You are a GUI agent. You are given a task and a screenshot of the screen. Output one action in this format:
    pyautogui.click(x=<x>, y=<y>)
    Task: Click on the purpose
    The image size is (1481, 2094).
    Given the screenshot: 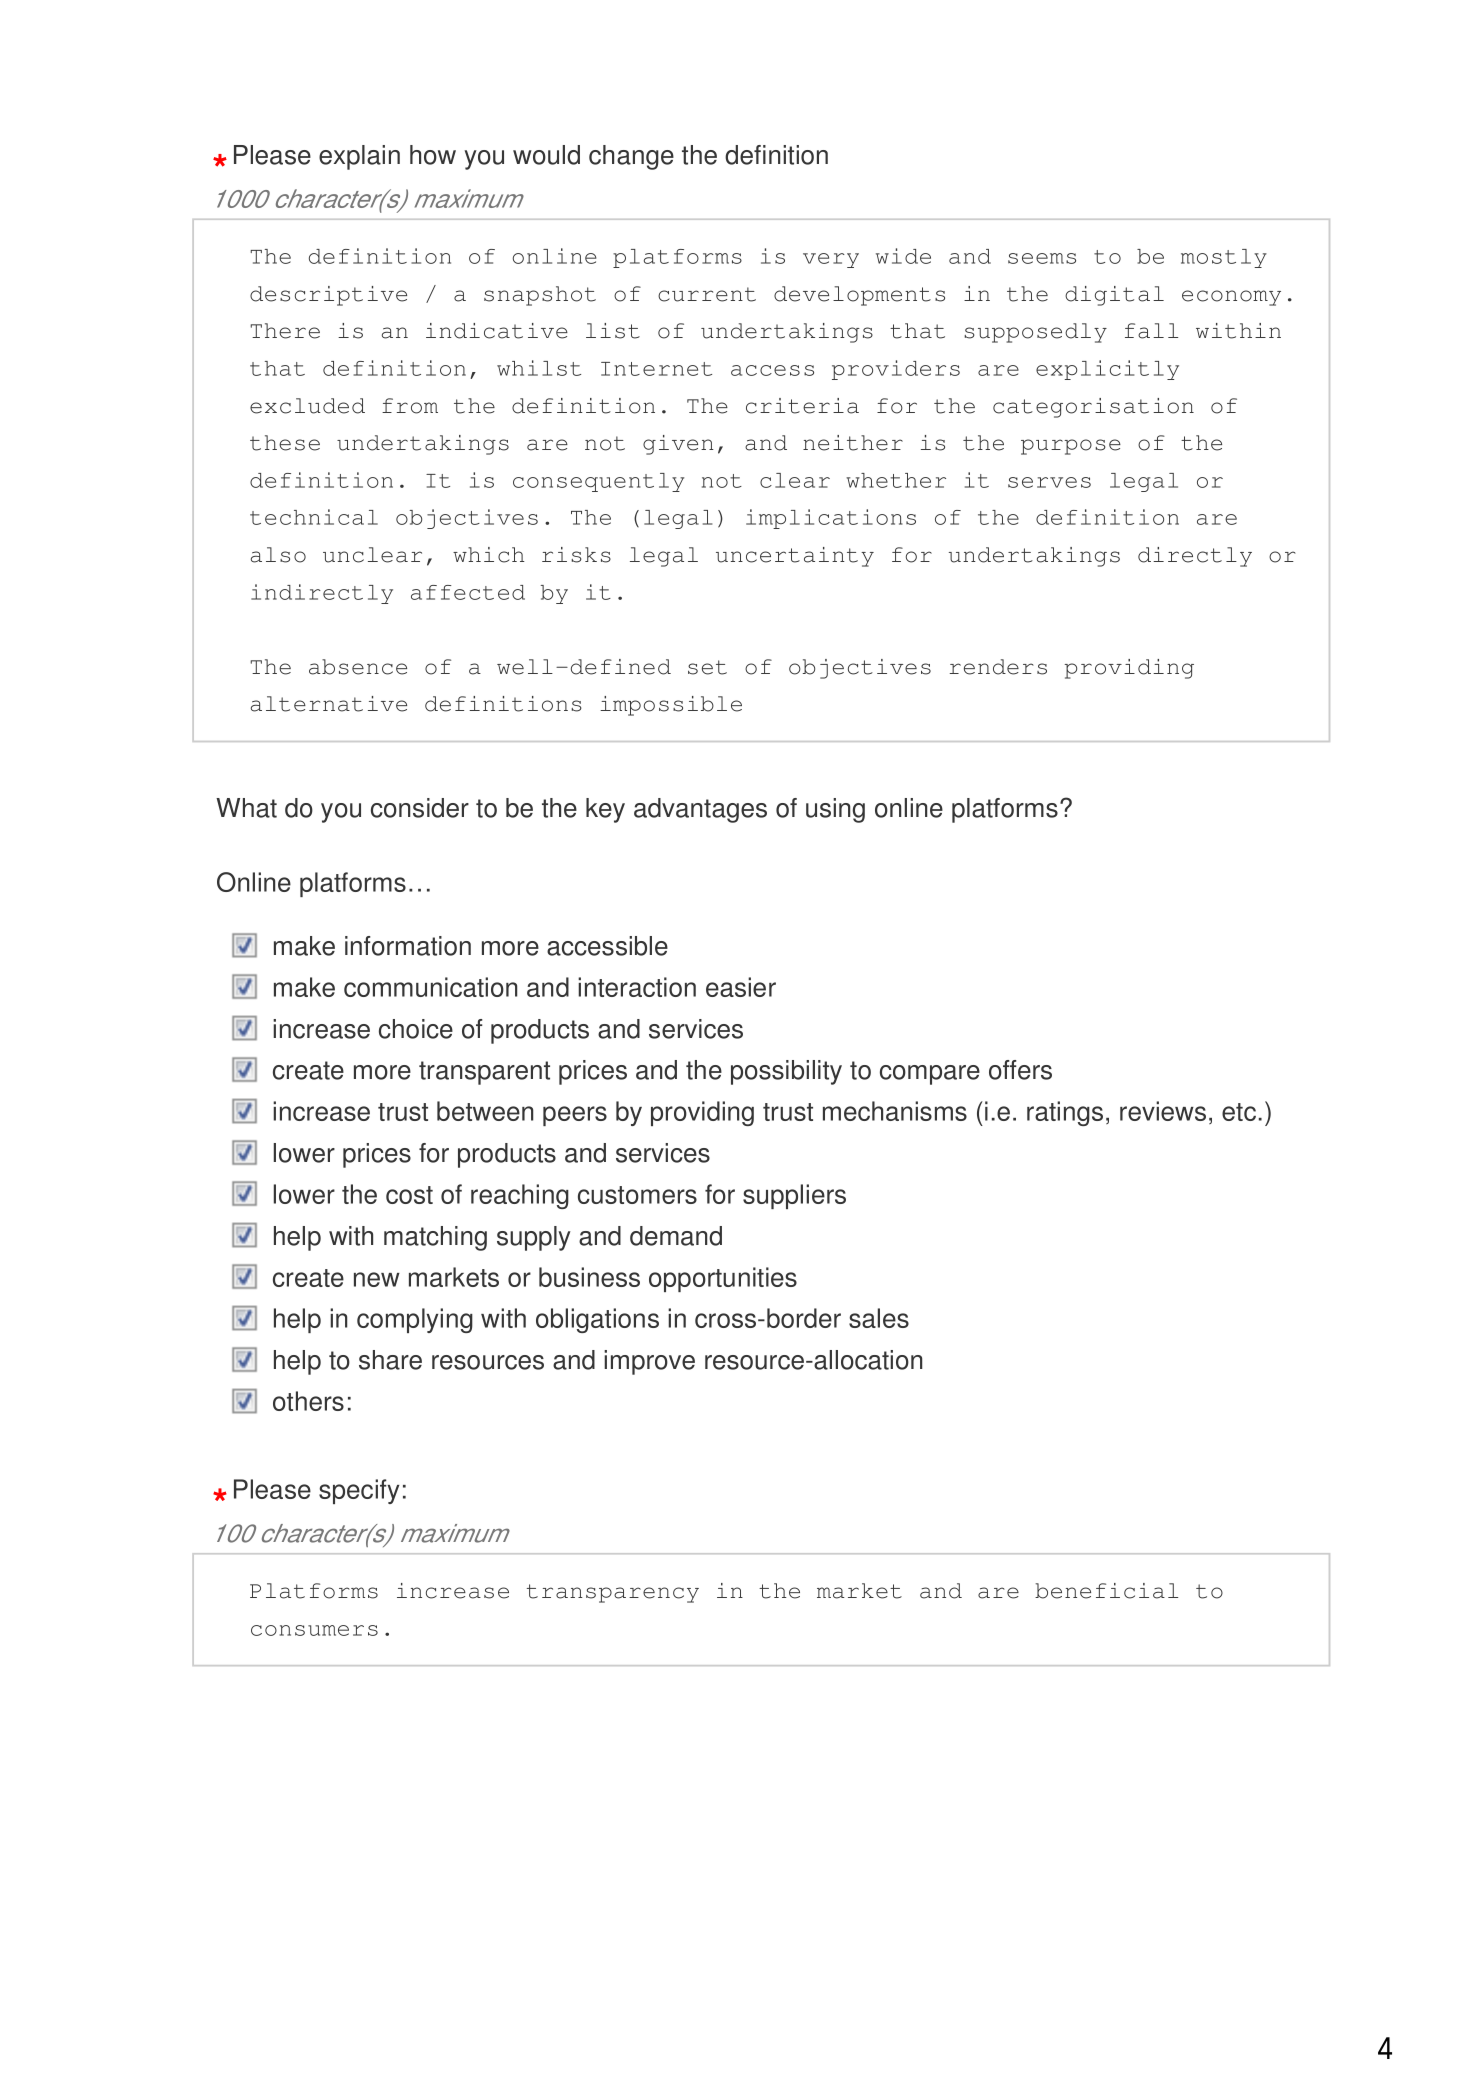 What is the action you would take?
    pyautogui.click(x=1071, y=447)
